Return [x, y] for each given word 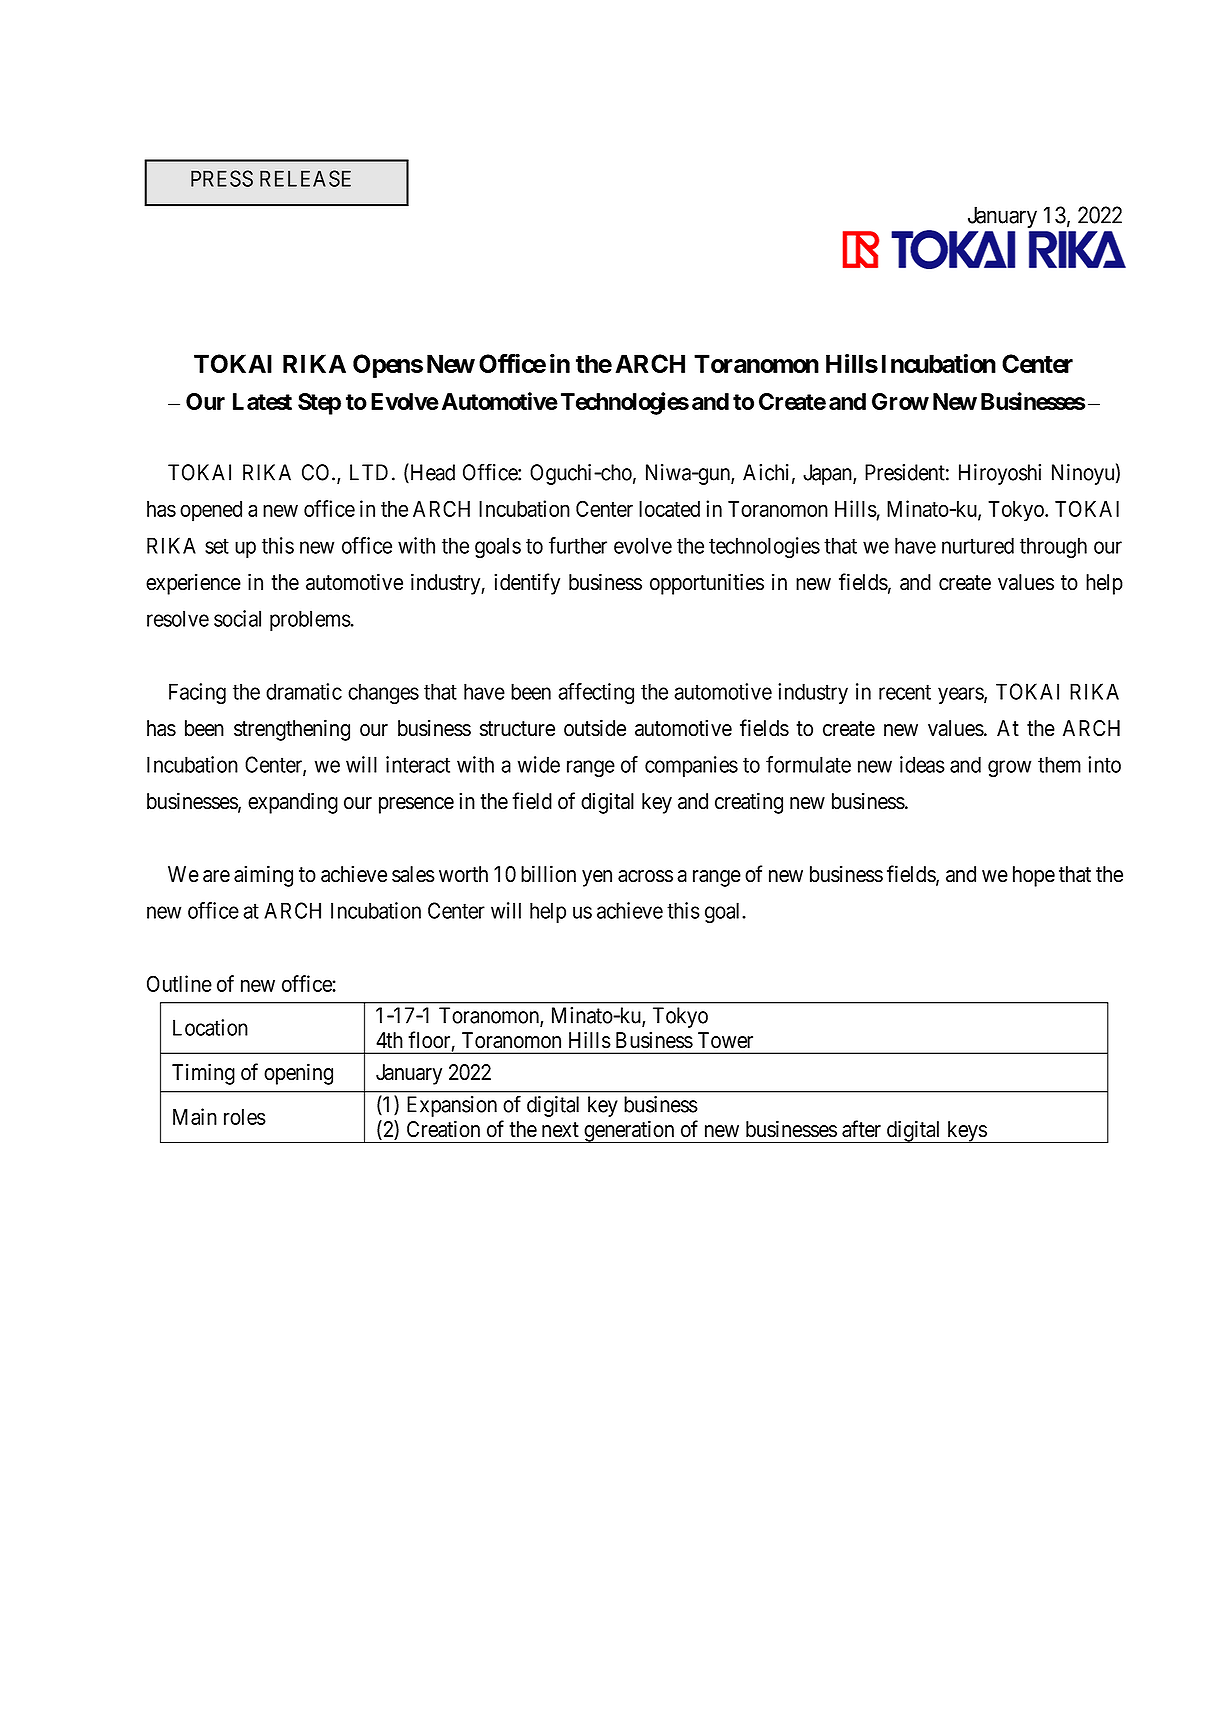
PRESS [222, 178]
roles [245, 1117]
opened [211, 511]
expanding [293, 803]
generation [629, 1131]
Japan [828, 474]
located [669, 509]
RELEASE [305, 178]
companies [691, 766]
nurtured [978, 545]
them [1059, 764]
